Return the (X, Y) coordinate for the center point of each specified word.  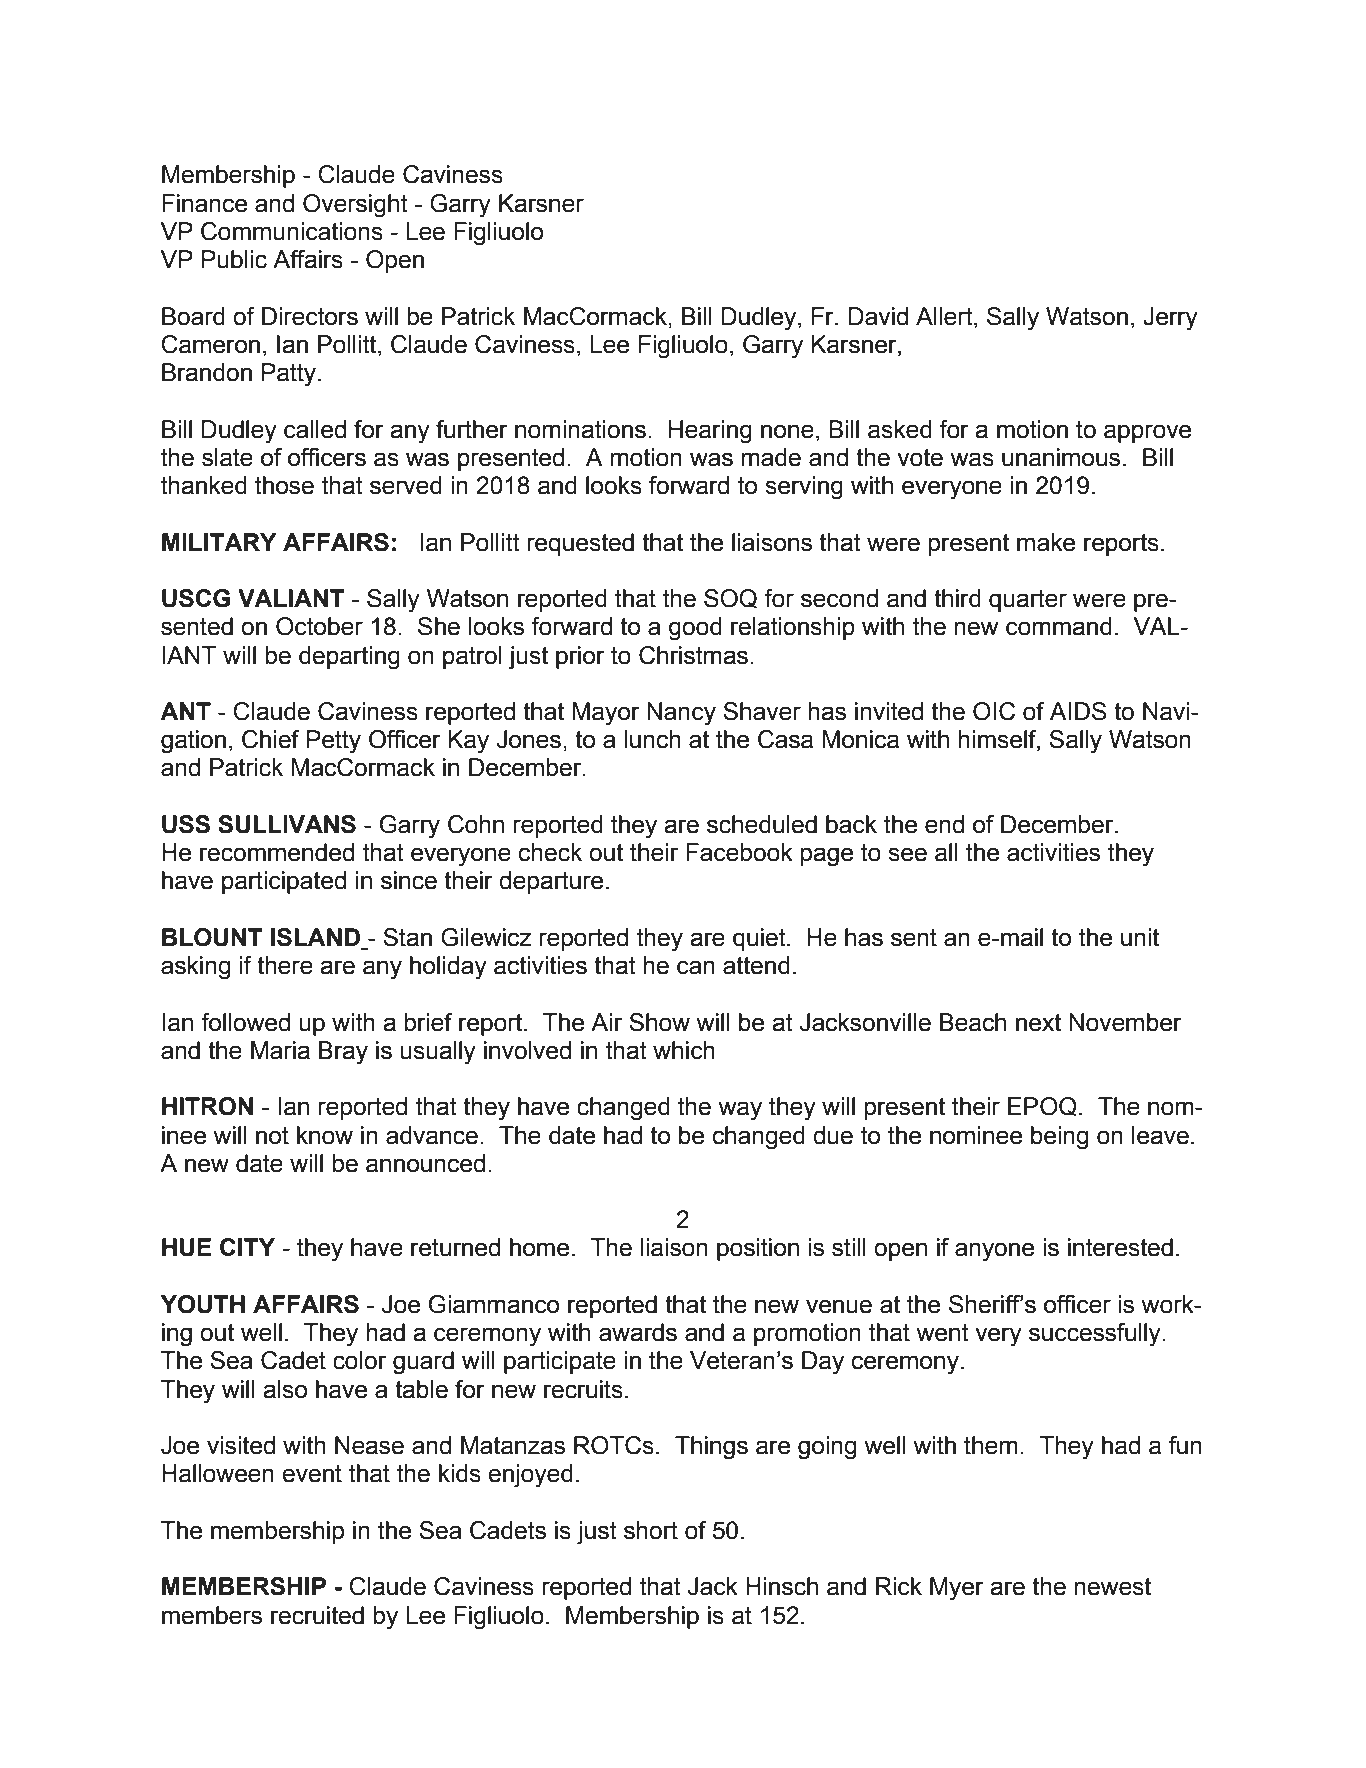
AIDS (1078, 711)
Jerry (1170, 319)
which (684, 1050)
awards (638, 1332)
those (284, 485)
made (771, 457)
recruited (317, 1615)
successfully (1096, 1335)
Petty (333, 742)
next (1038, 1023)
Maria (280, 1050)
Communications (292, 231)
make (1046, 542)
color (359, 1360)
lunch (652, 739)
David (878, 316)
